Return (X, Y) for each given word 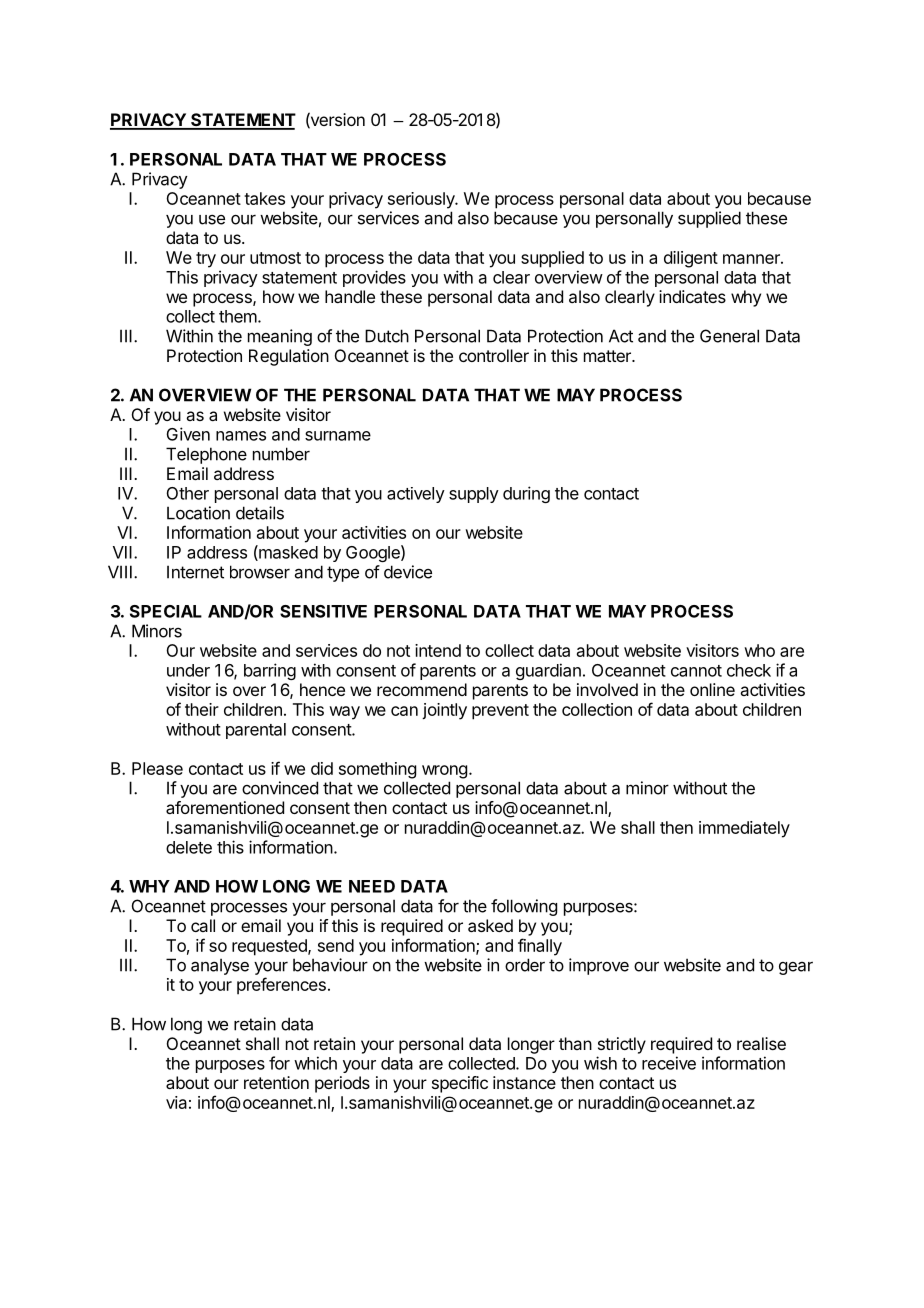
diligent (691, 259)
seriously (422, 200)
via (176, 1102)
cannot (696, 671)
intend (438, 650)
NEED (372, 886)
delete (189, 847)
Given (188, 434)
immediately (744, 829)
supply (474, 495)
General (729, 336)
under (188, 670)
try (206, 260)
